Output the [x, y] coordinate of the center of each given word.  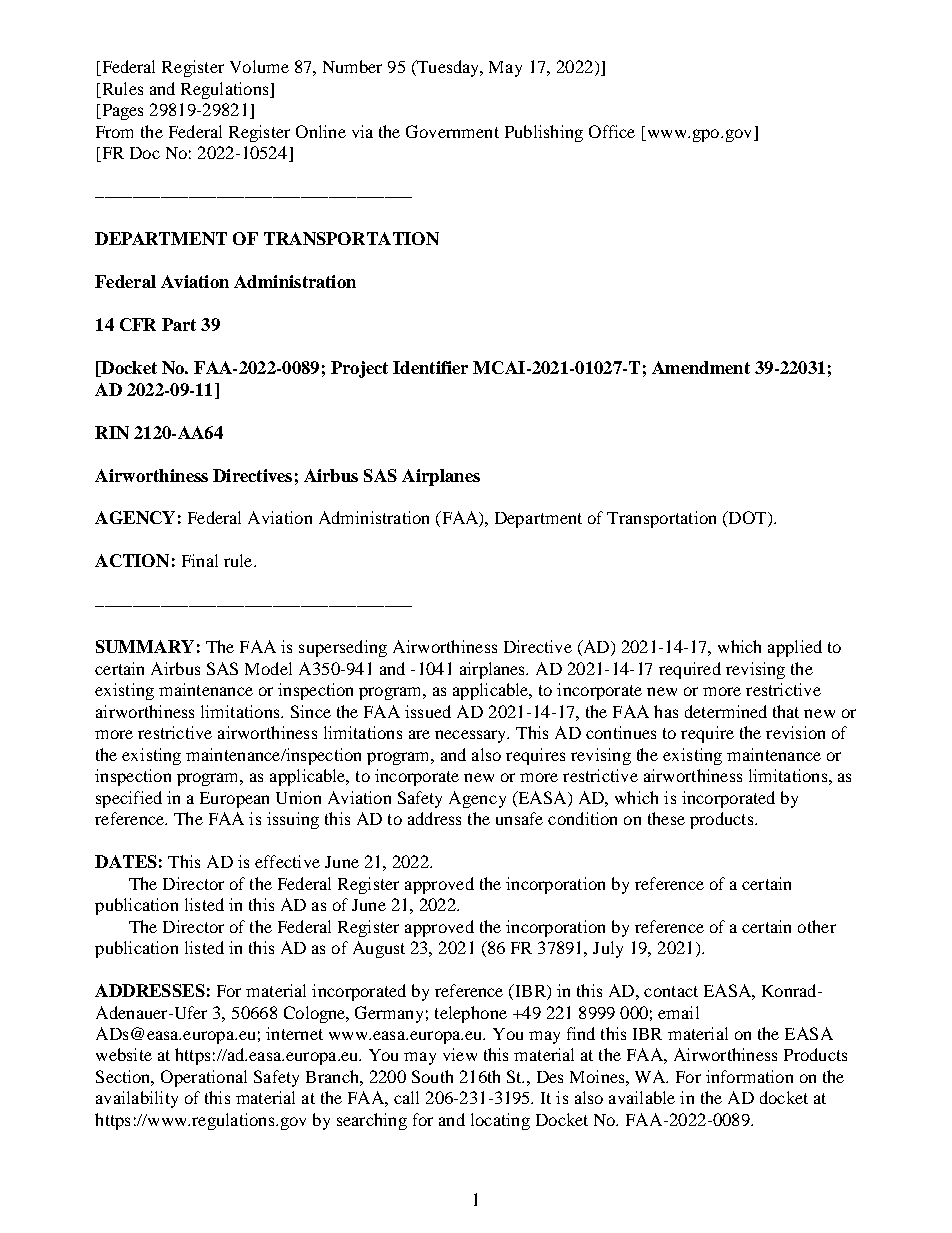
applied [795, 648]
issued [428, 711]
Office [612, 131]
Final [200, 560]
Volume [259, 66]
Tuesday [448, 68]
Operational [204, 1078]
